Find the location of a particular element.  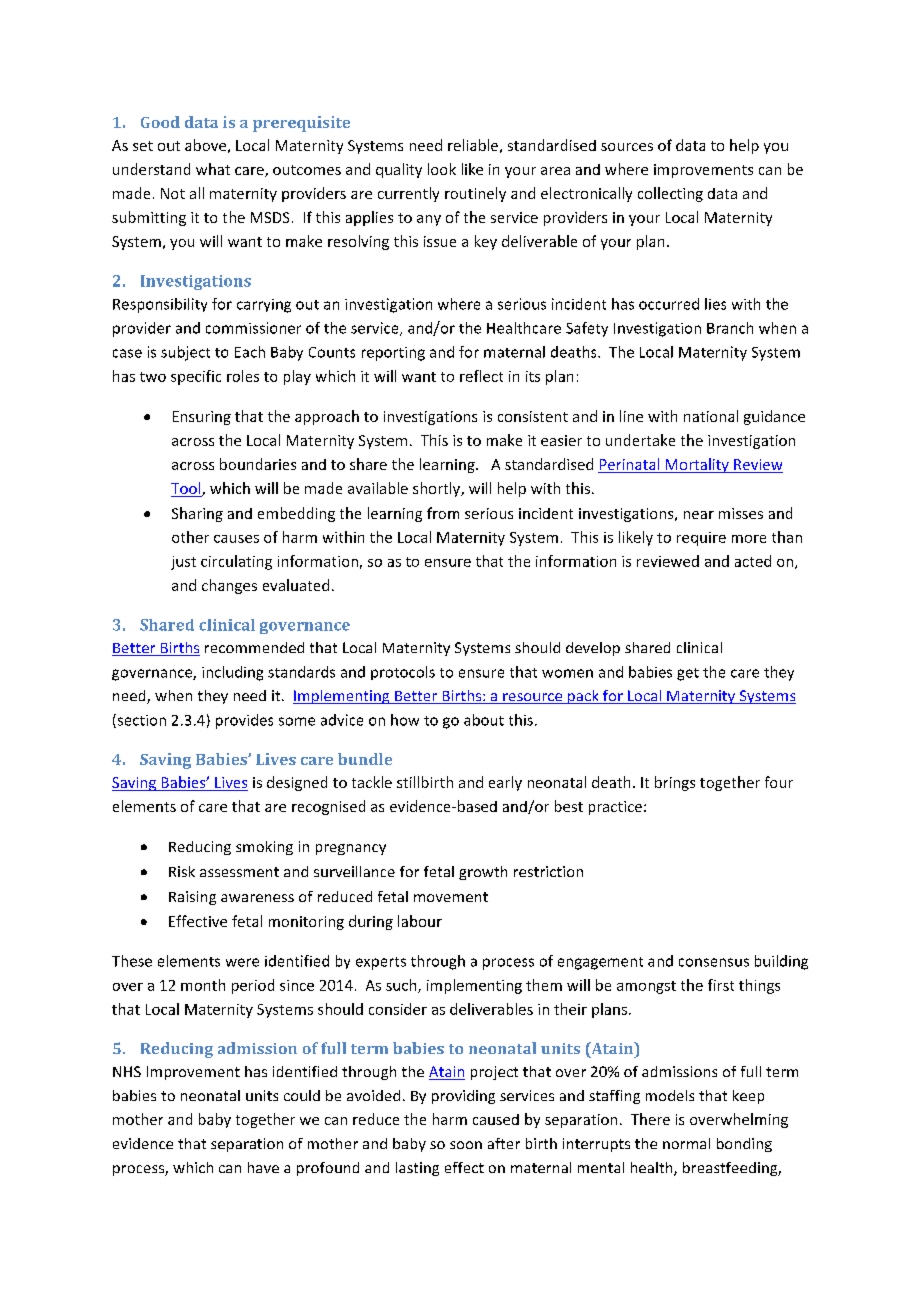

brings is located at coordinates (675, 783).
